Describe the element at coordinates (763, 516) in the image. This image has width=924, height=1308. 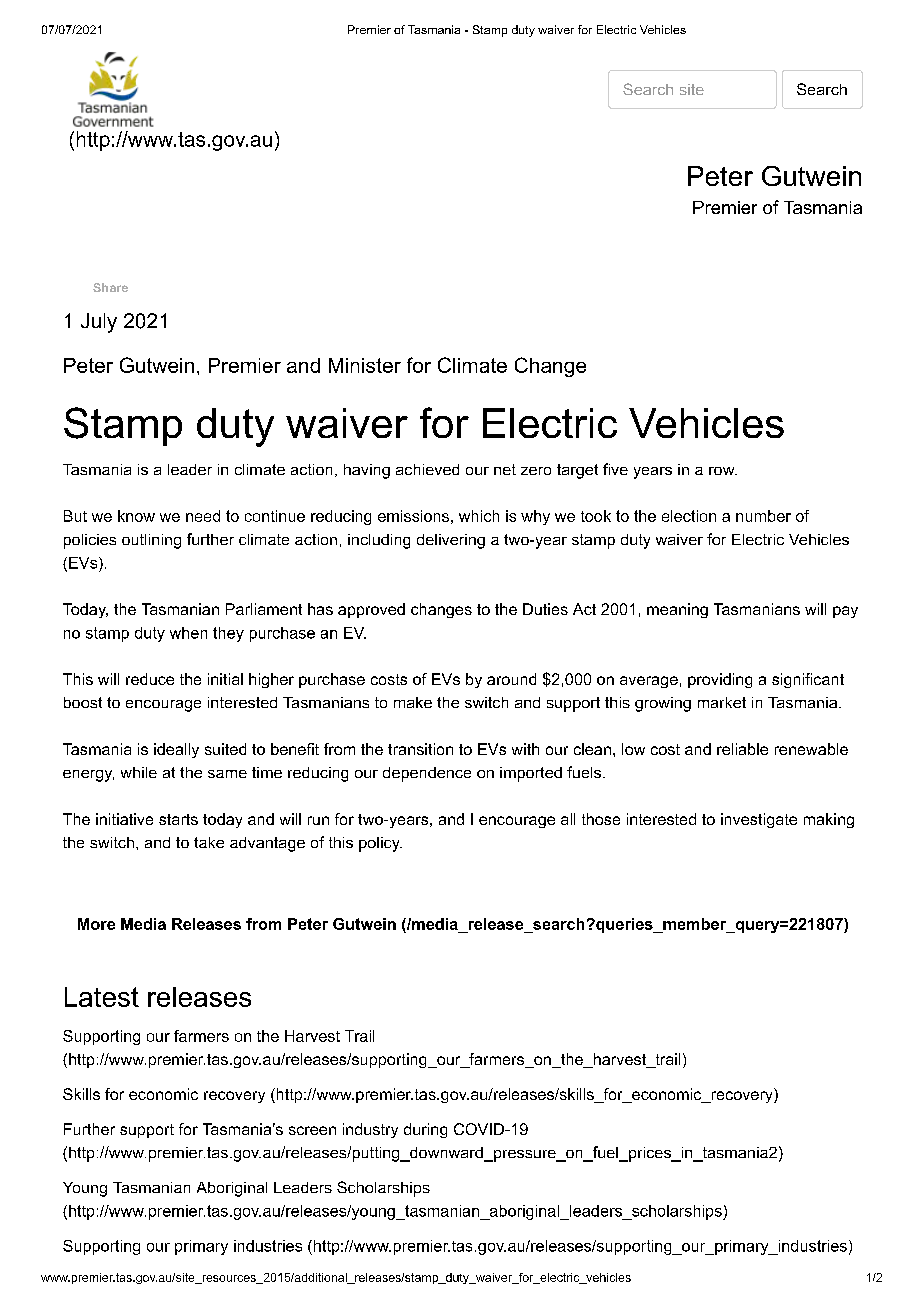
I see `number` at that location.
